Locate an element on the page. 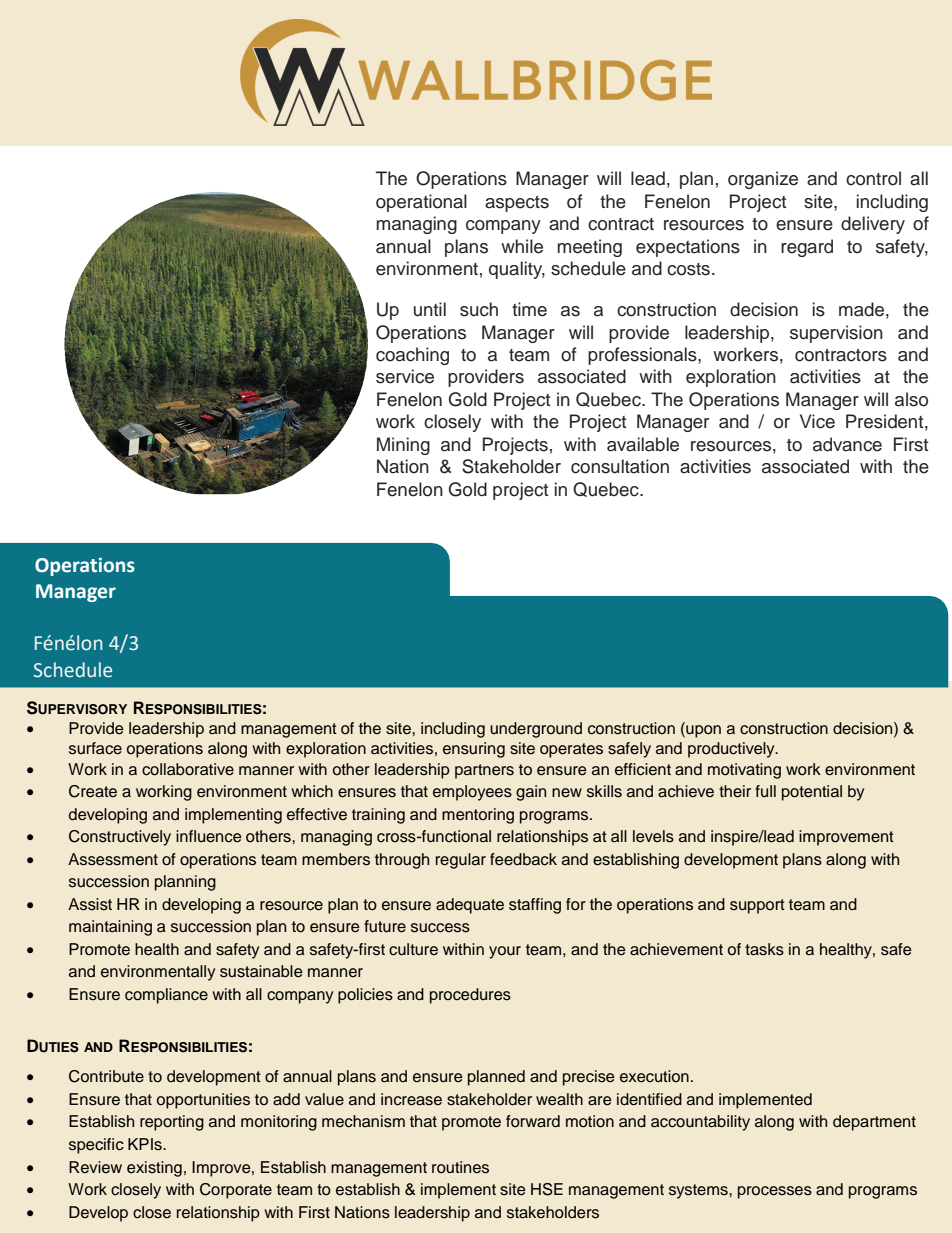 Image resolution: width=952 pixels, height=1233 pixels. processes is located at coordinates (775, 1192).
